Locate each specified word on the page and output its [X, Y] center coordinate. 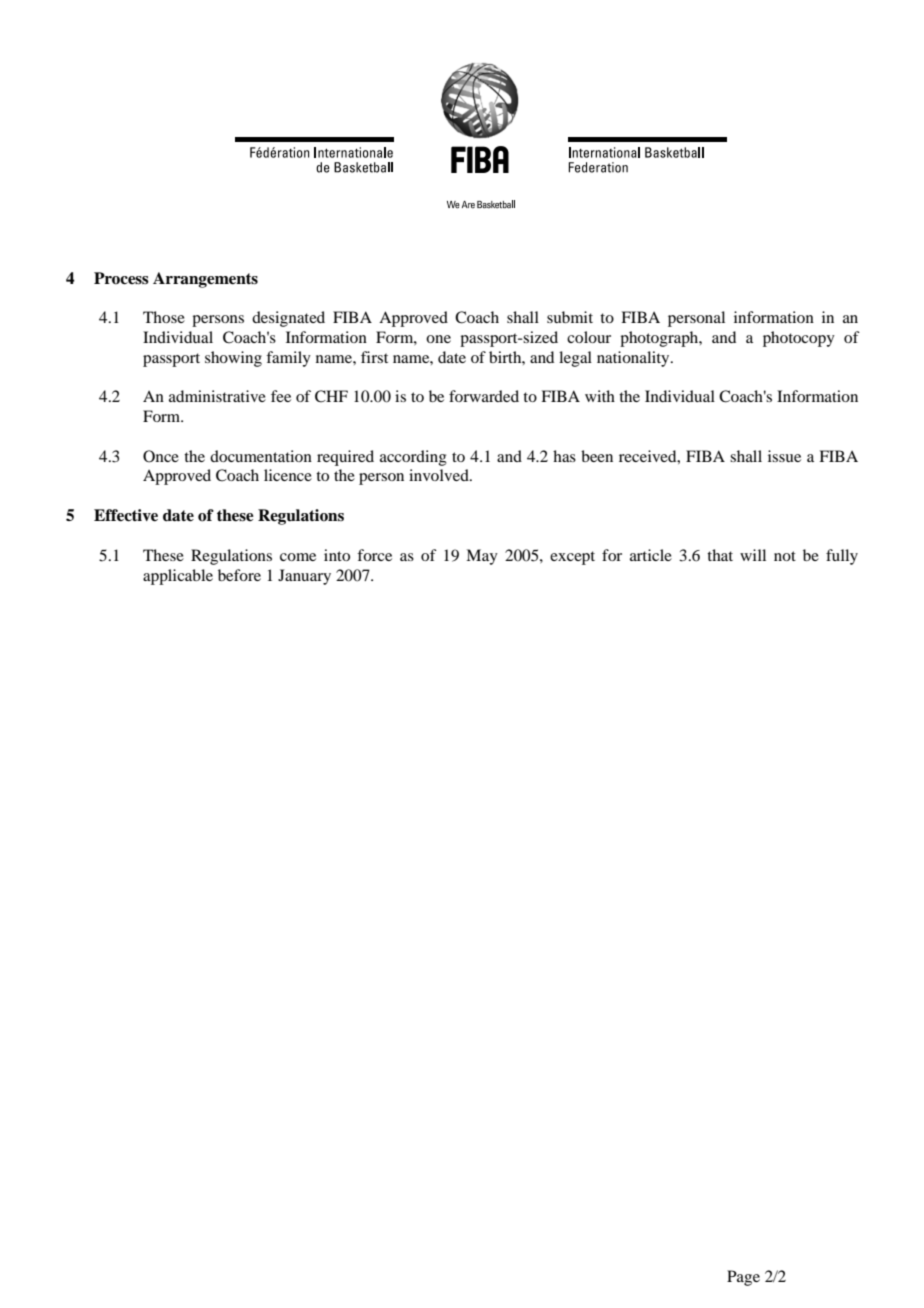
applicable [178, 577]
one [438, 339]
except [572, 558]
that [720, 555]
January [304, 577]
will [753, 555]
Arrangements [205, 280]
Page [743, 1278]
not [785, 556]
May [482, 557]
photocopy [799, 339]
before [239, 575]
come [298, 557]
